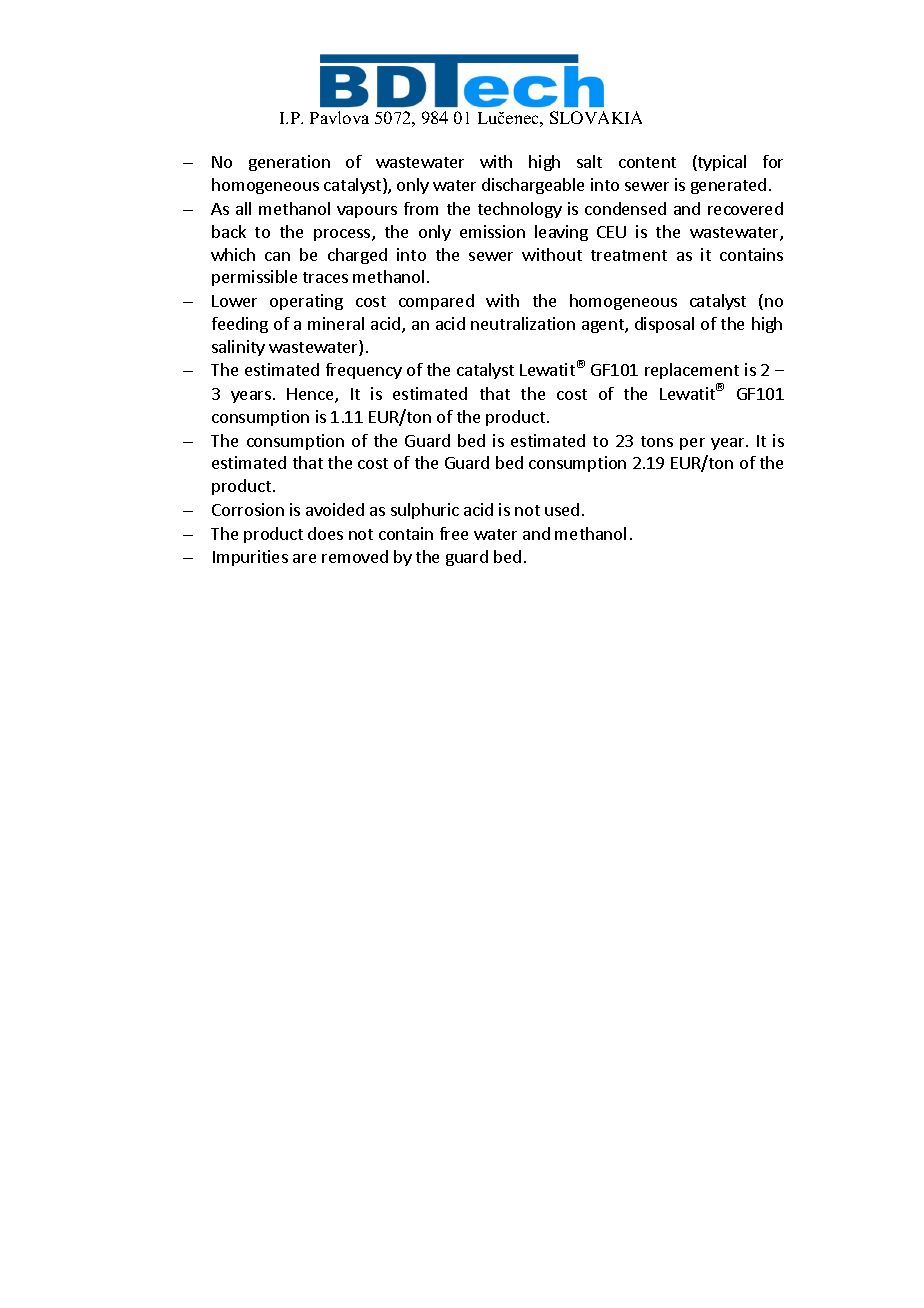 This screenshot has height=1308, width=924. Describe the element at coordinates (596, 117) in the screenshot. I see `SLOVAKIA` at that location.
